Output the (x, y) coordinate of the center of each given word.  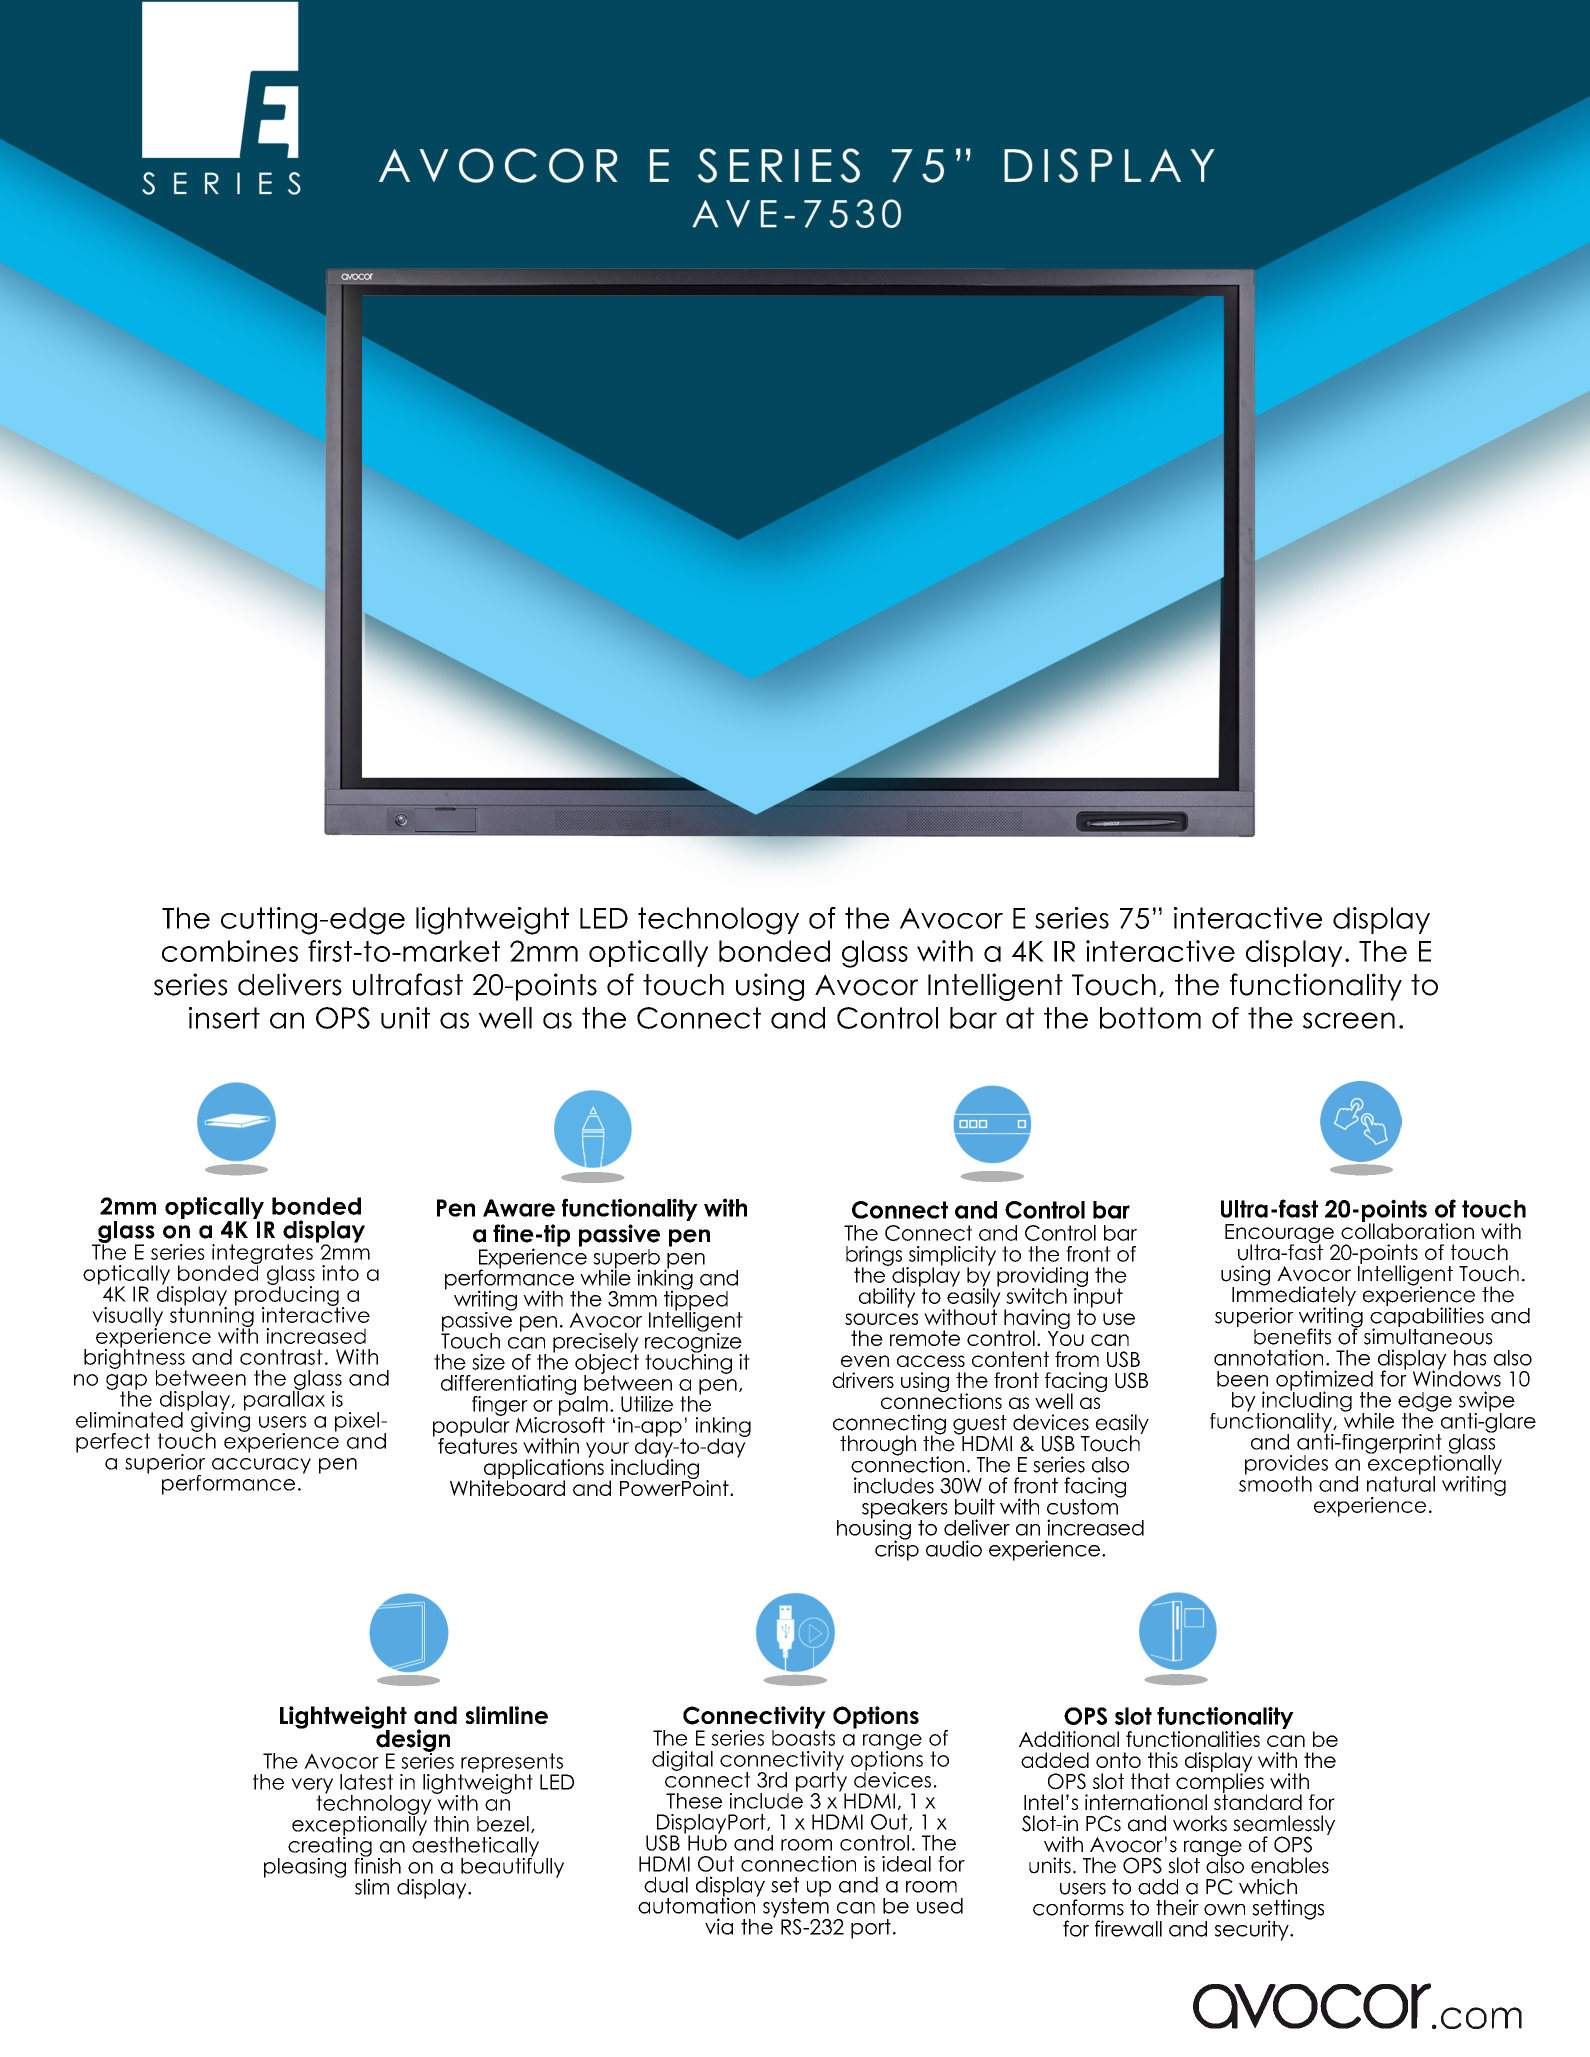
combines (230, 951)
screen (1349, 1020)
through (878, 1445)
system (796, 1907)
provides (1286, 1466)
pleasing (305, 1868)
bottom (1150, 1018)
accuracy (261, 1466)
